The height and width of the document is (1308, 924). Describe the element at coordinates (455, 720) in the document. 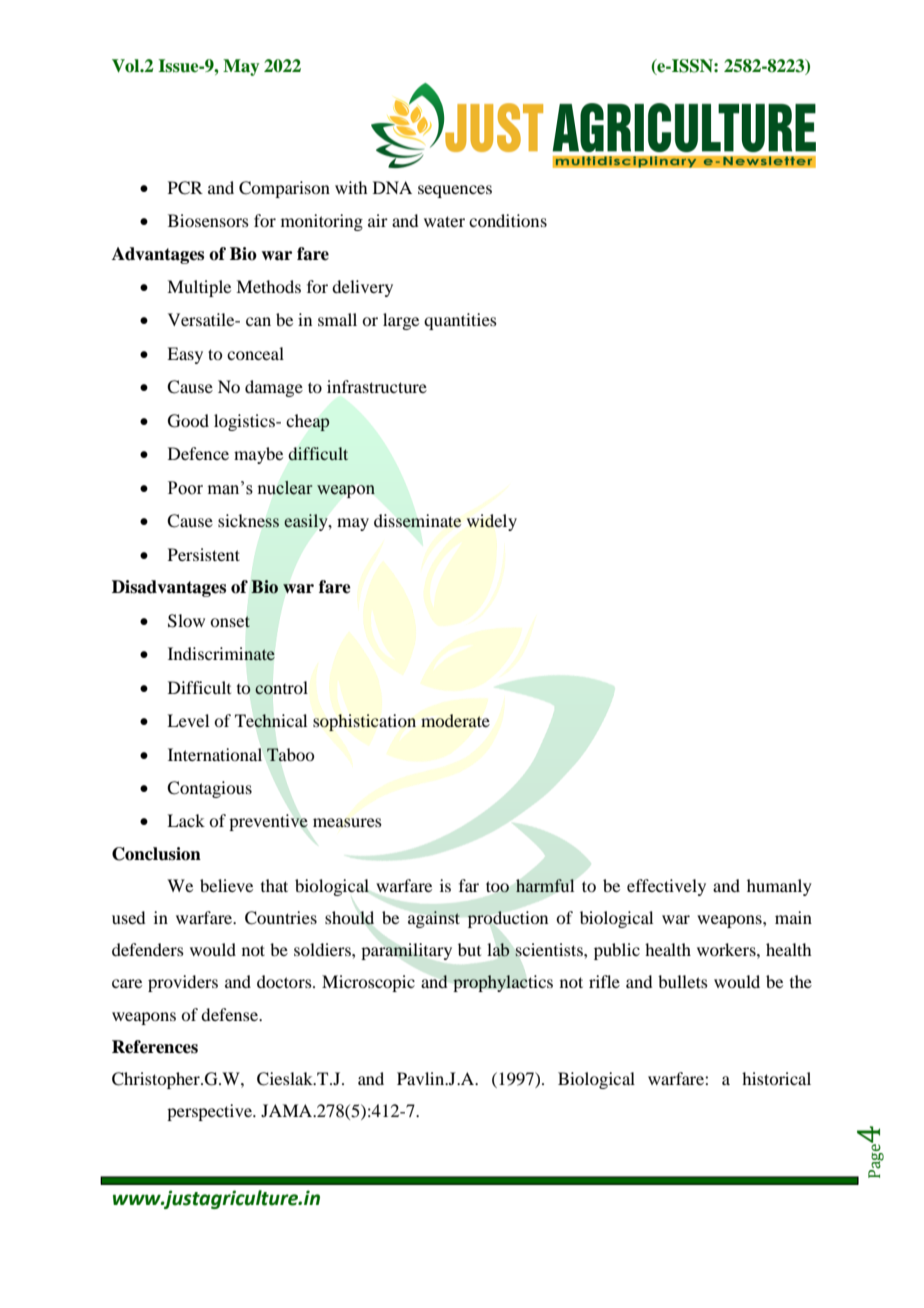

I see `moderate` at that location.
